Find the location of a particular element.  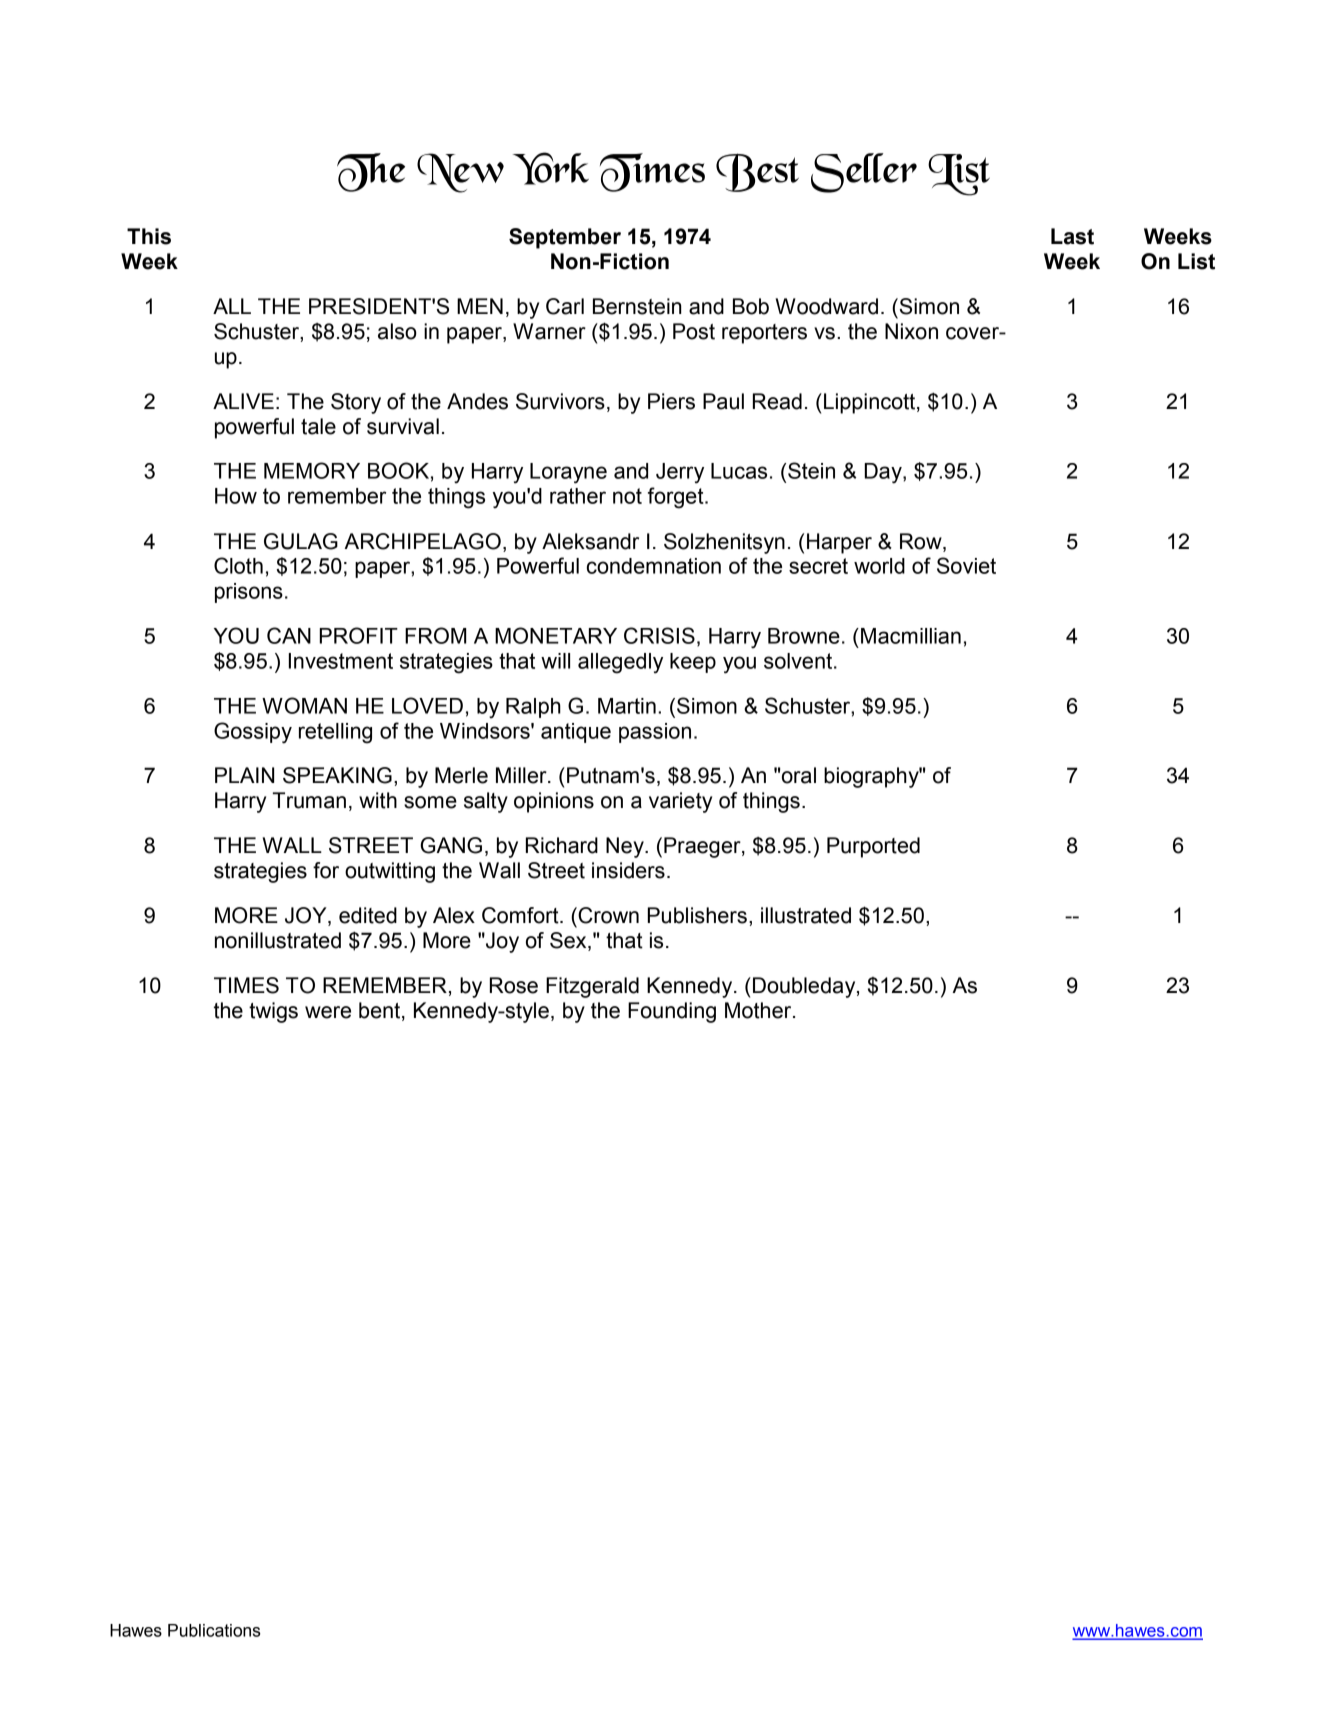

Publications is located at coordinates (214, 1630).
